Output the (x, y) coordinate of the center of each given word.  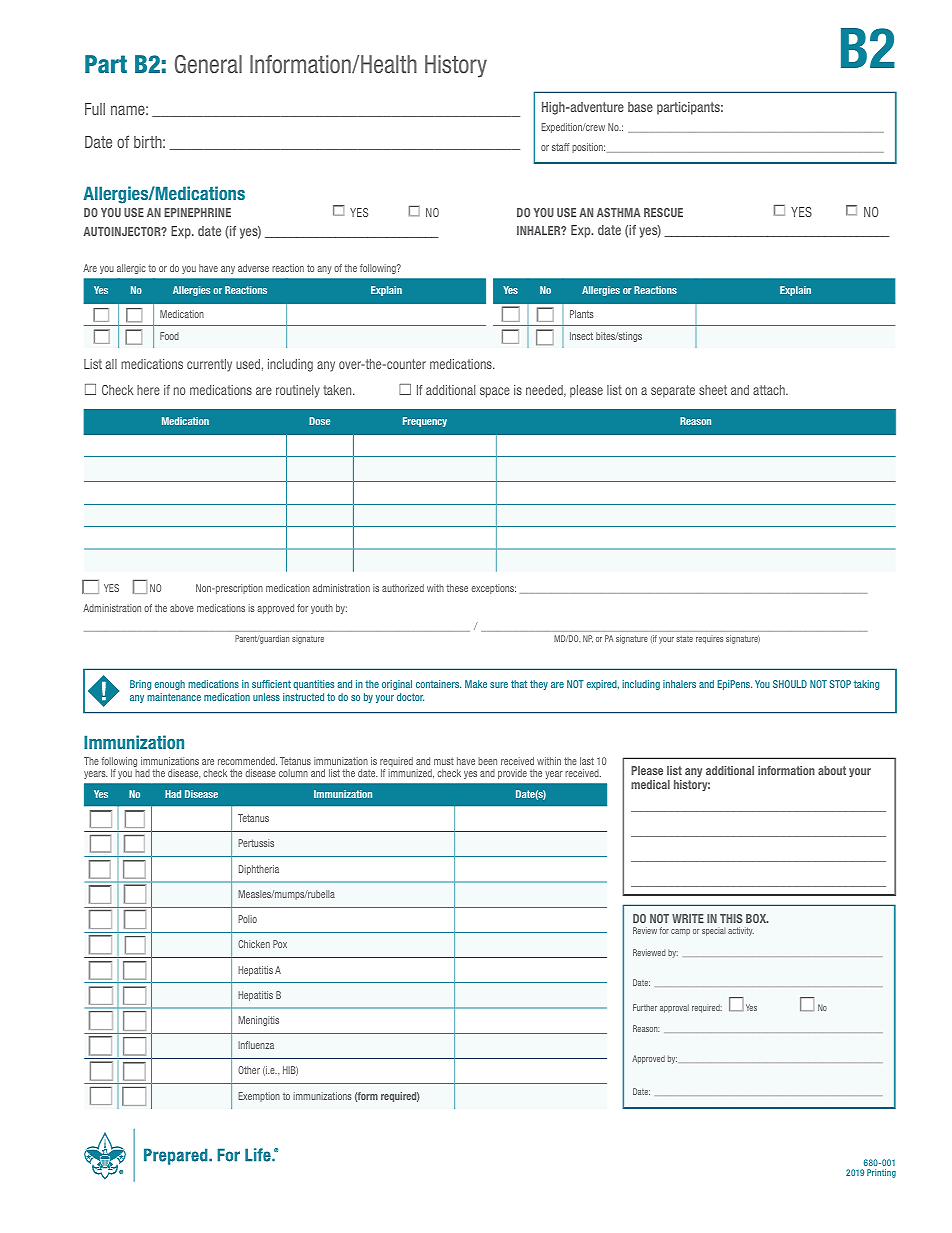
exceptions (493, 589)
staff (560, 147)
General (208, 64)
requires (709, 640)
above (182, 608)
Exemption (259, 1097)
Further (645, 1007)
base (640, 107)
